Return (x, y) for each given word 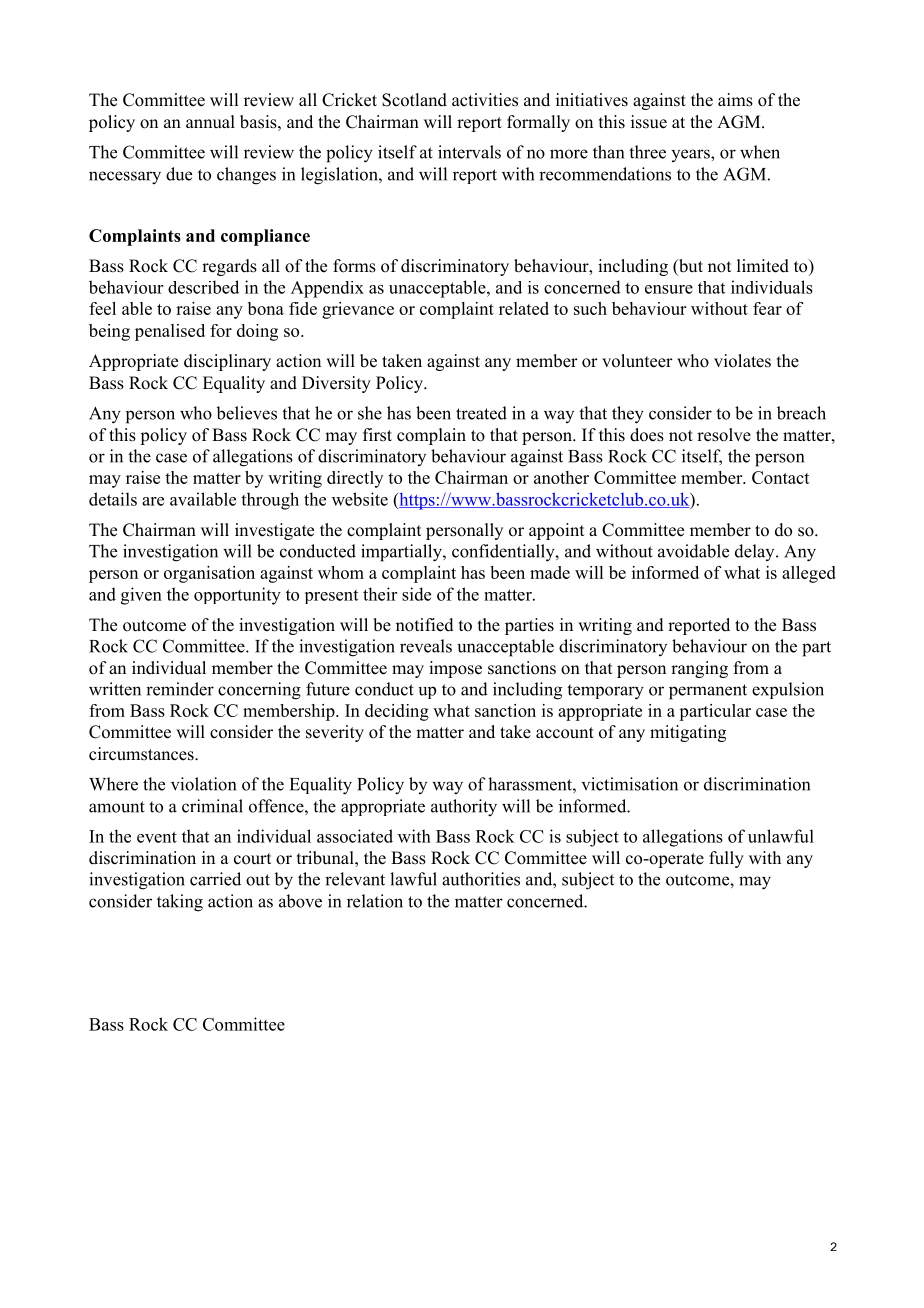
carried (215, 879)
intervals (469, 152)
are (153, 501)
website (360, 499)
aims (735, 100)
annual (210, 121)
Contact (781, 477)
